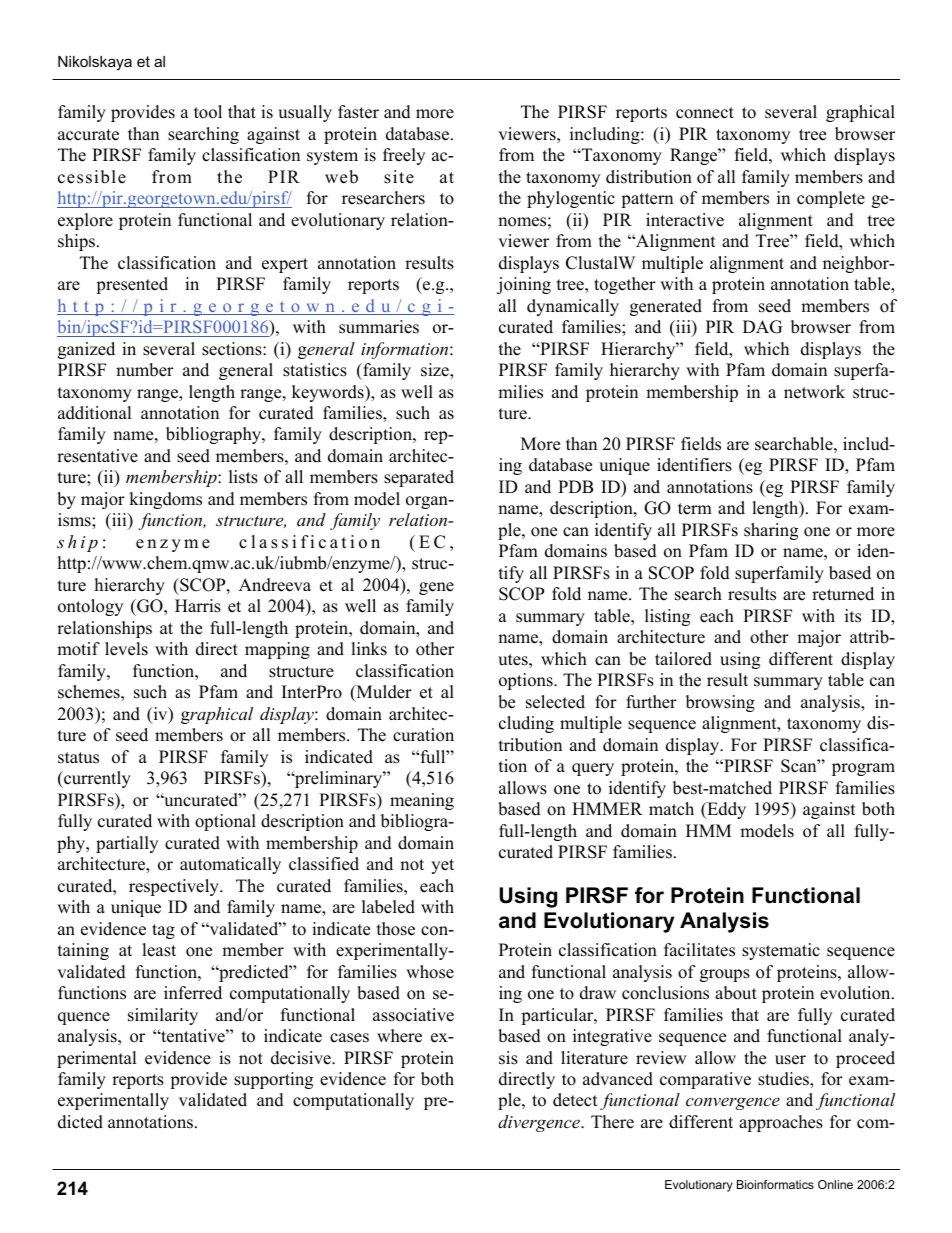 Image resolution: width=952 pixels, height=1233 pixels. Describe the element at coordinates (208, 112) in the screenshot. I see `tool` at that location.
